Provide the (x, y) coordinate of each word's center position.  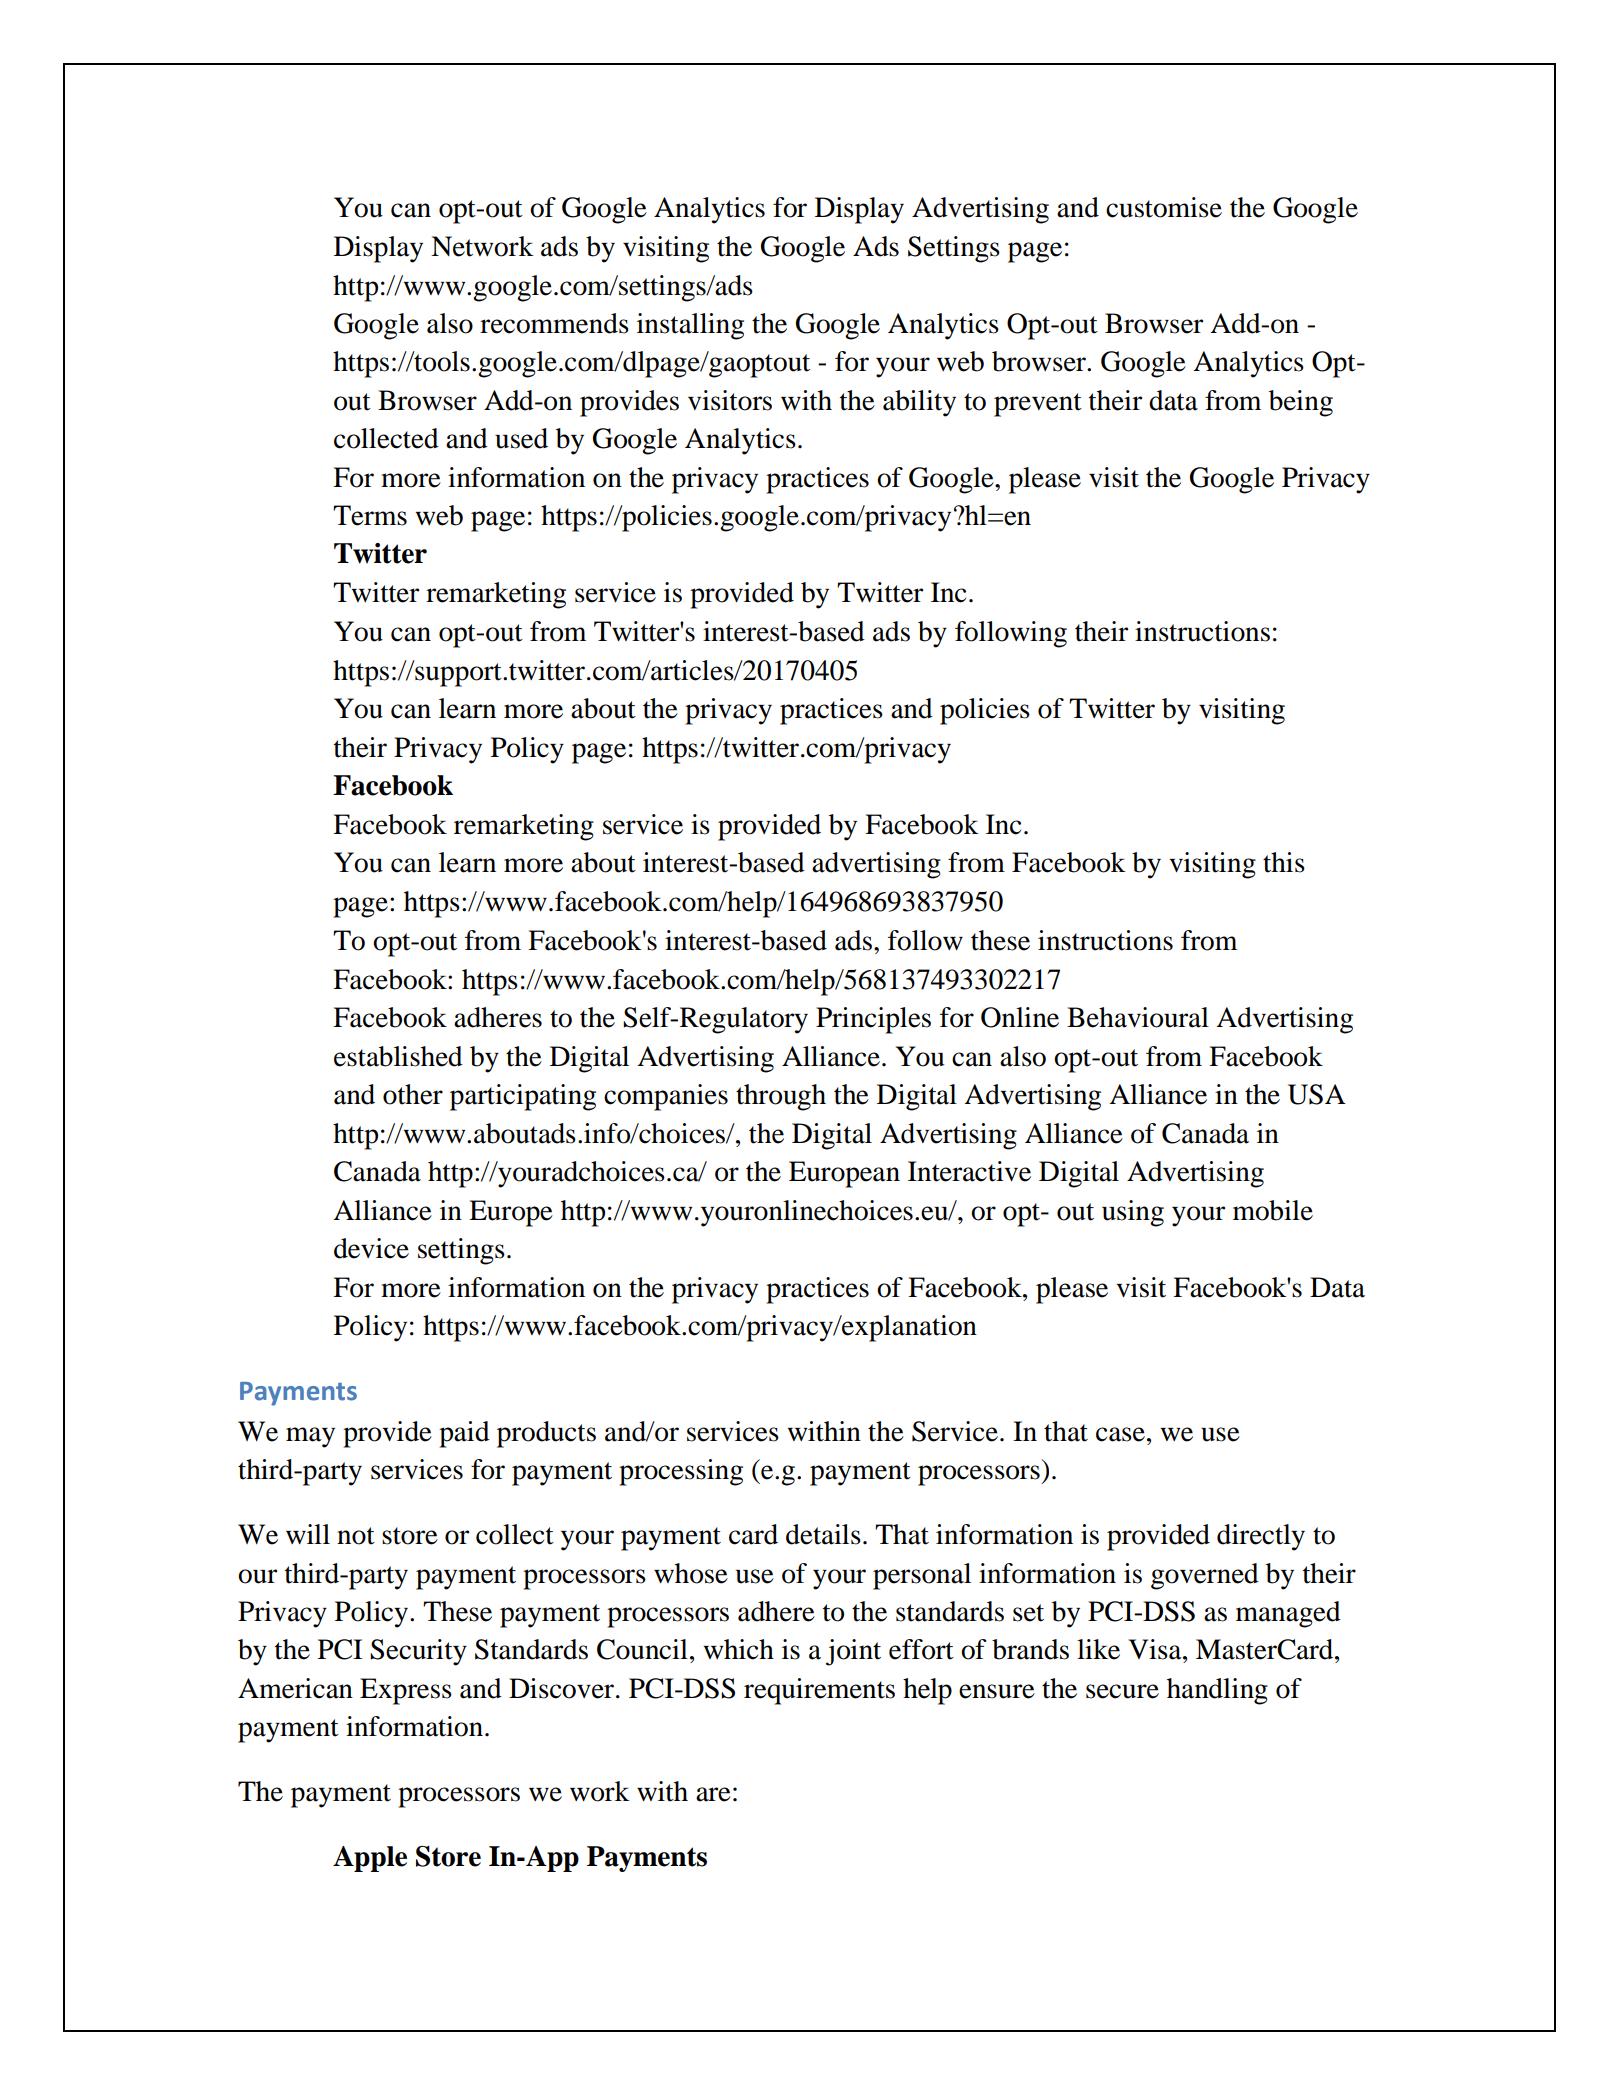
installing (690, 326)
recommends (554, 323)
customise (1164, 207)
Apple (370, 1859)
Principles (873, 1020)
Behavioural (1138, 1017)
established (398, 1056)
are (713, 1794)
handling (1217, 1691)
